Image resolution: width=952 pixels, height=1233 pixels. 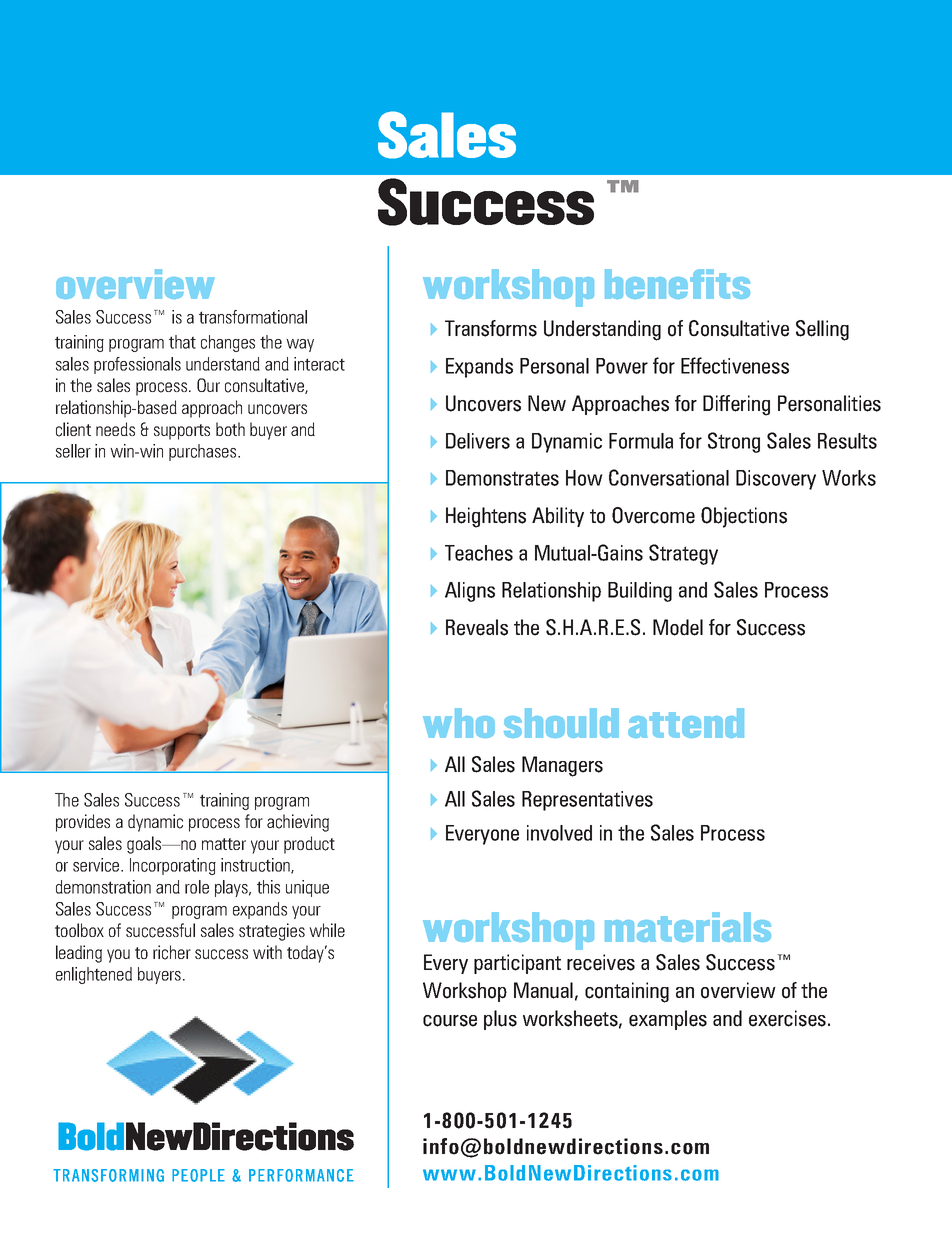 I want to click on enlightened, so click(x=94, y=975).
